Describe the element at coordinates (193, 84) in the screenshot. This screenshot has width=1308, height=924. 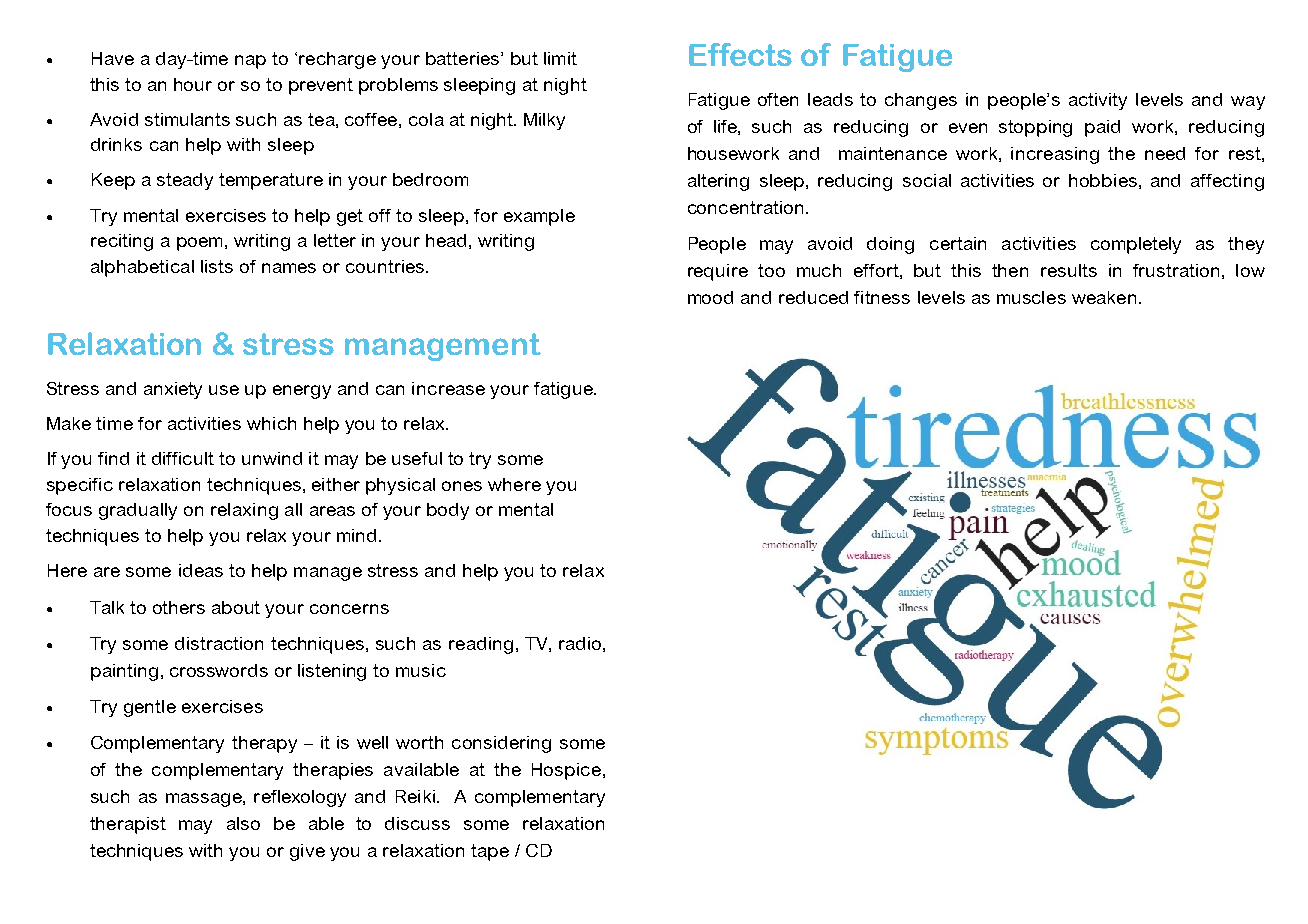
I see `hour` at that location.
